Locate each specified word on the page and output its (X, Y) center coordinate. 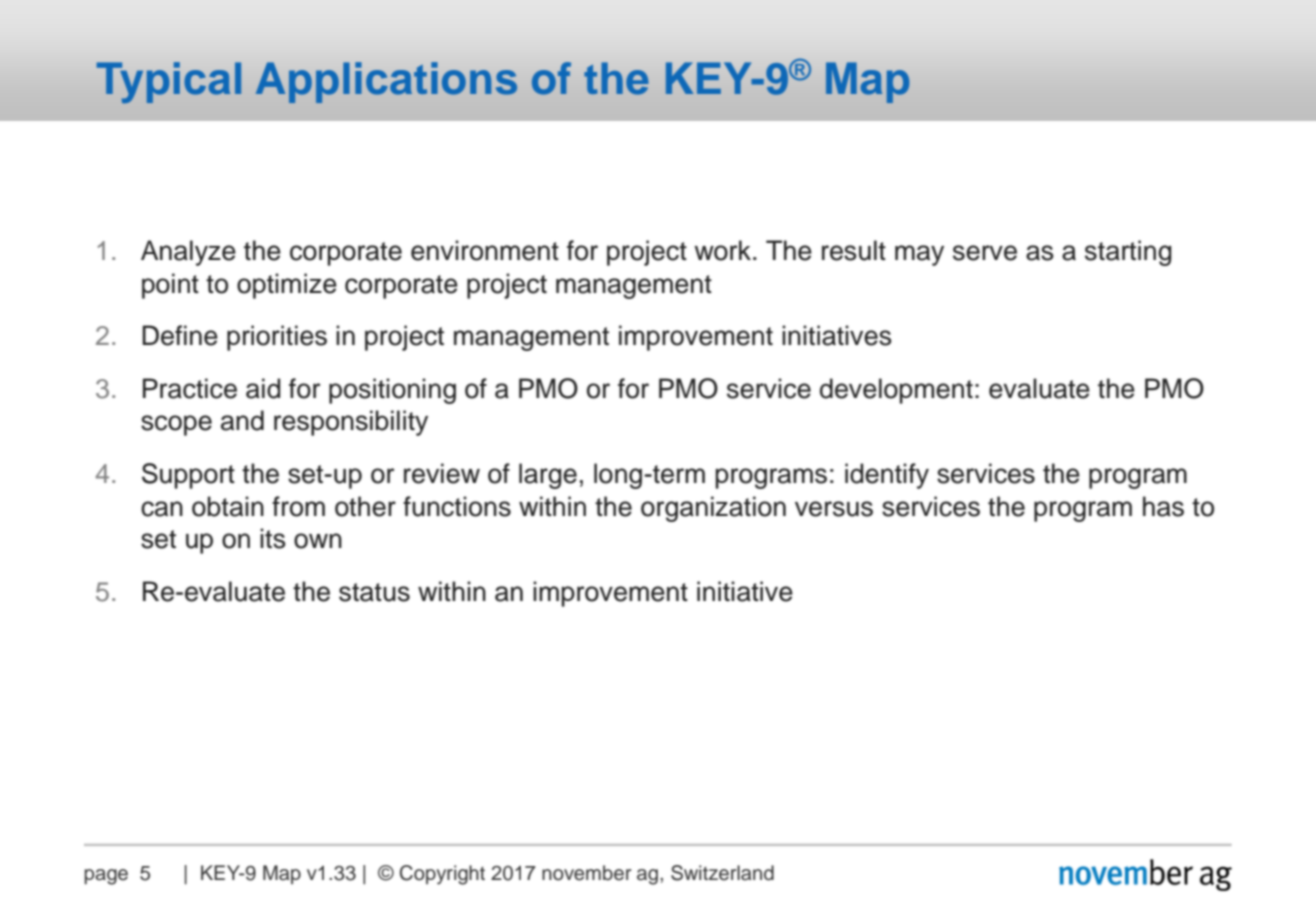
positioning (392, 391)
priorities (277, 338)
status (374, 592)
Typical (169, 83)
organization (713, 509)
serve (985, 253)
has (1163, 506)
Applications (386, 82)
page (106, 877)
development (896, 391)
